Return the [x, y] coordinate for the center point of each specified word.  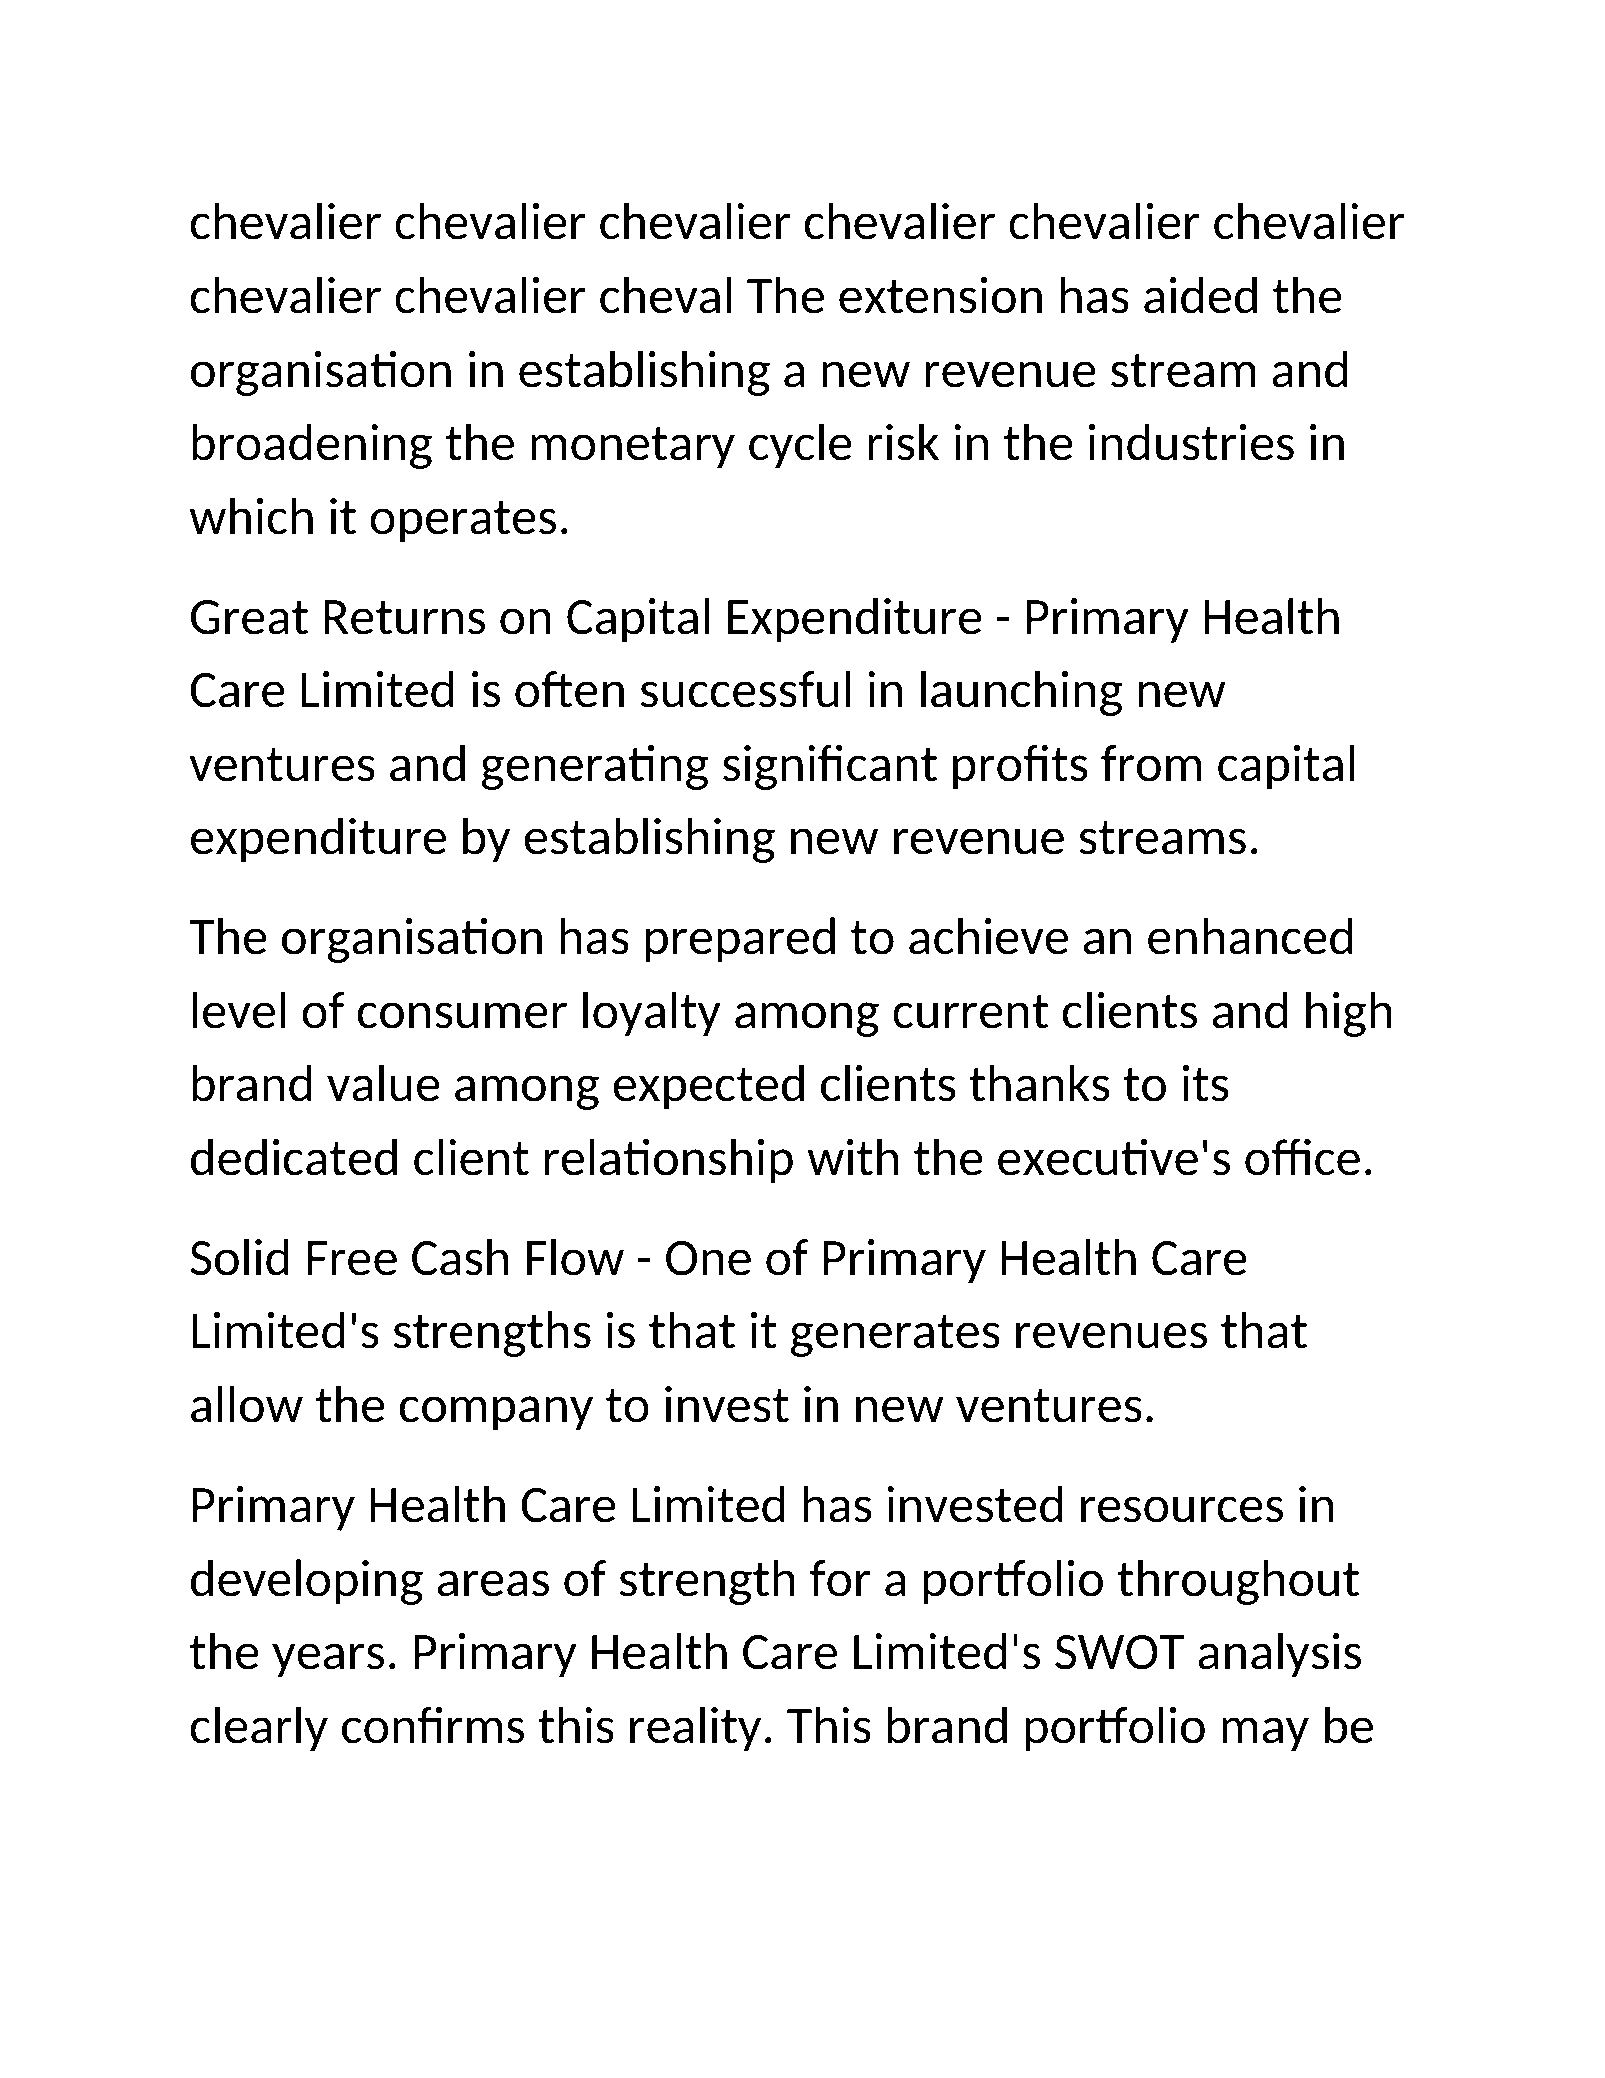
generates [895, 1336]
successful [745, 689]
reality [695, 1729]
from [1151, 763]
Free [352, 1258]
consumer [462, 1015]
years [328, 1660]
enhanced [1250, 936]
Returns [404, 617]
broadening [312, 446]
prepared [740, 940]
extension [940, 295]
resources [1182, 1509]
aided [1200, 295]
